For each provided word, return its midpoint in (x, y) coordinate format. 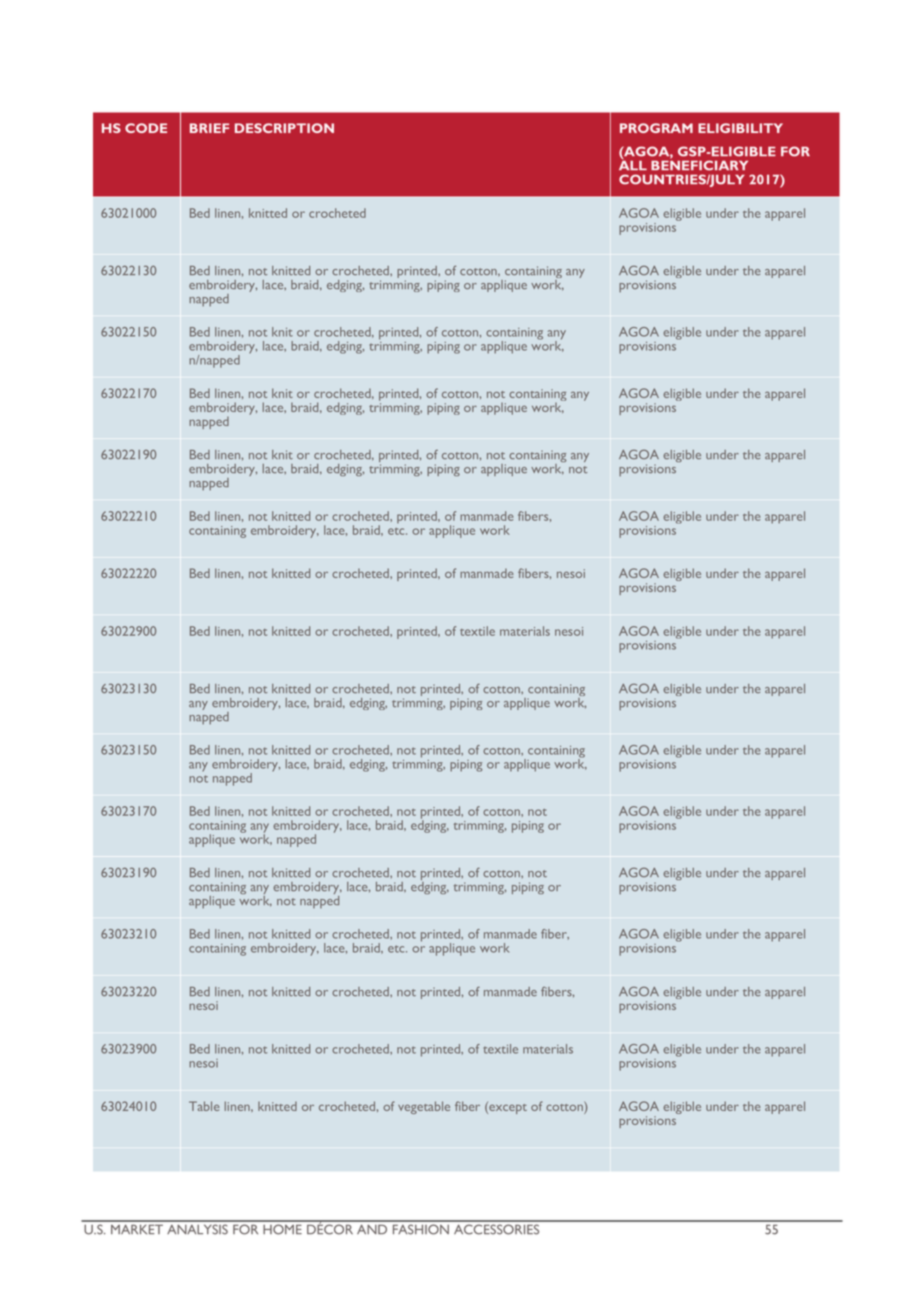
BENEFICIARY (699, 164)
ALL (633, 164)
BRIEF (209, 128)
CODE (146, 128)
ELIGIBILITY (740, 128)
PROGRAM (656, 128)
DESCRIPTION (284, 128)
